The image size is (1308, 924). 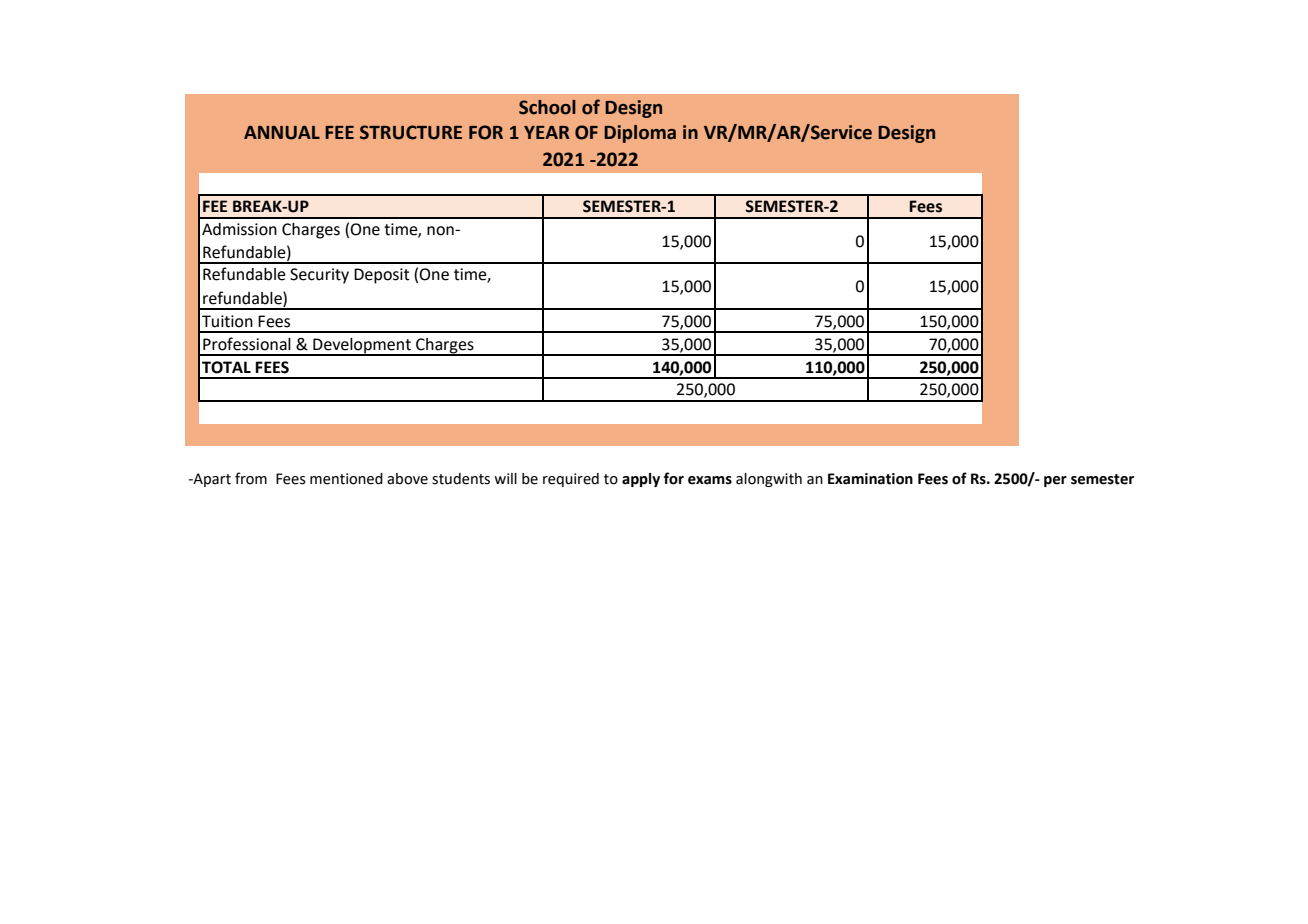 What do you see at coordinates (870, 479) in the screenshot?
I see `Examination` at bounding box center [870, 479].
